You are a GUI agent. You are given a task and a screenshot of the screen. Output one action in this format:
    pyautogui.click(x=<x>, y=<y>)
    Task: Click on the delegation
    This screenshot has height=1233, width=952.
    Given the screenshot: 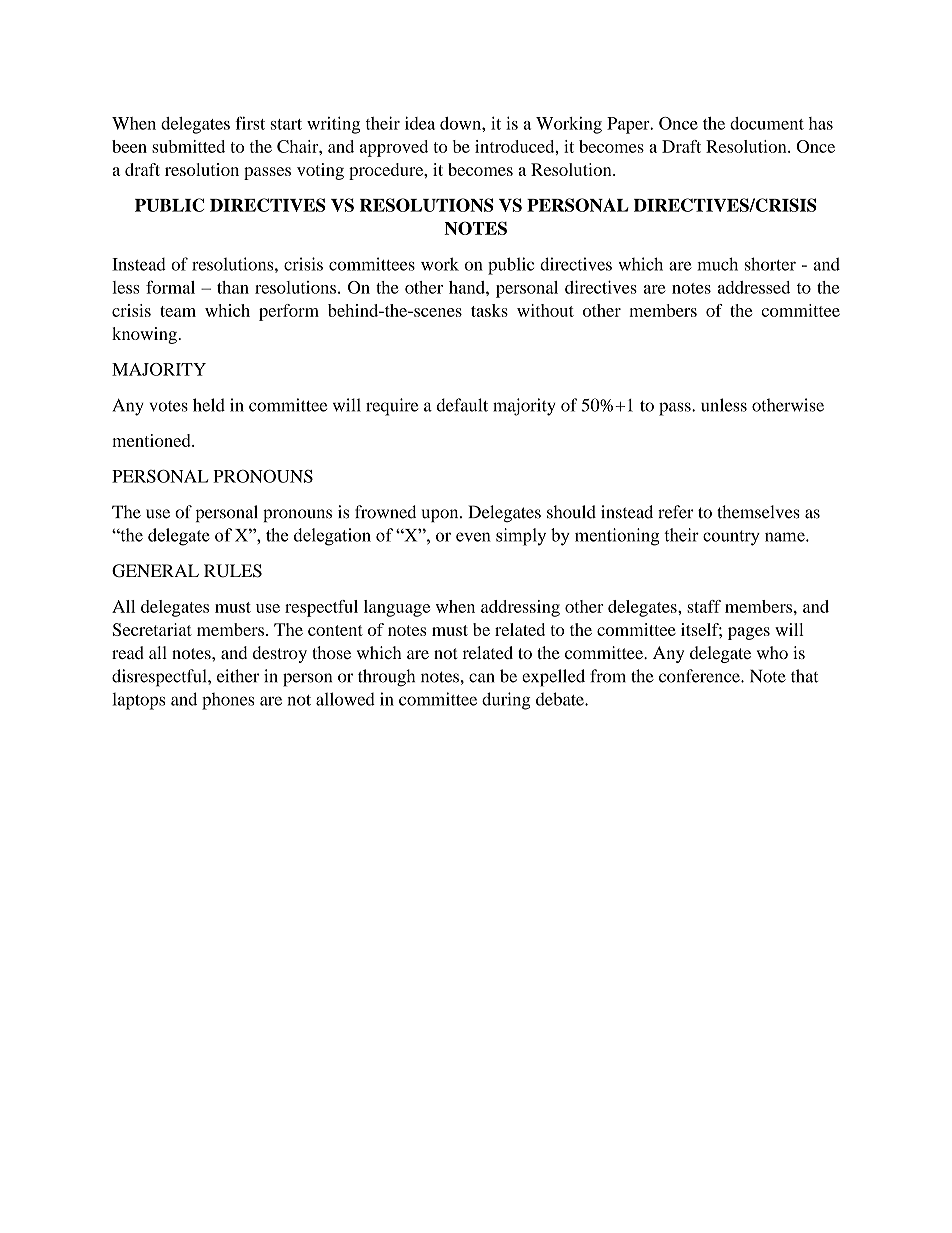 What is the action you would take?
    pyautogui.click(x=332, y=537)
